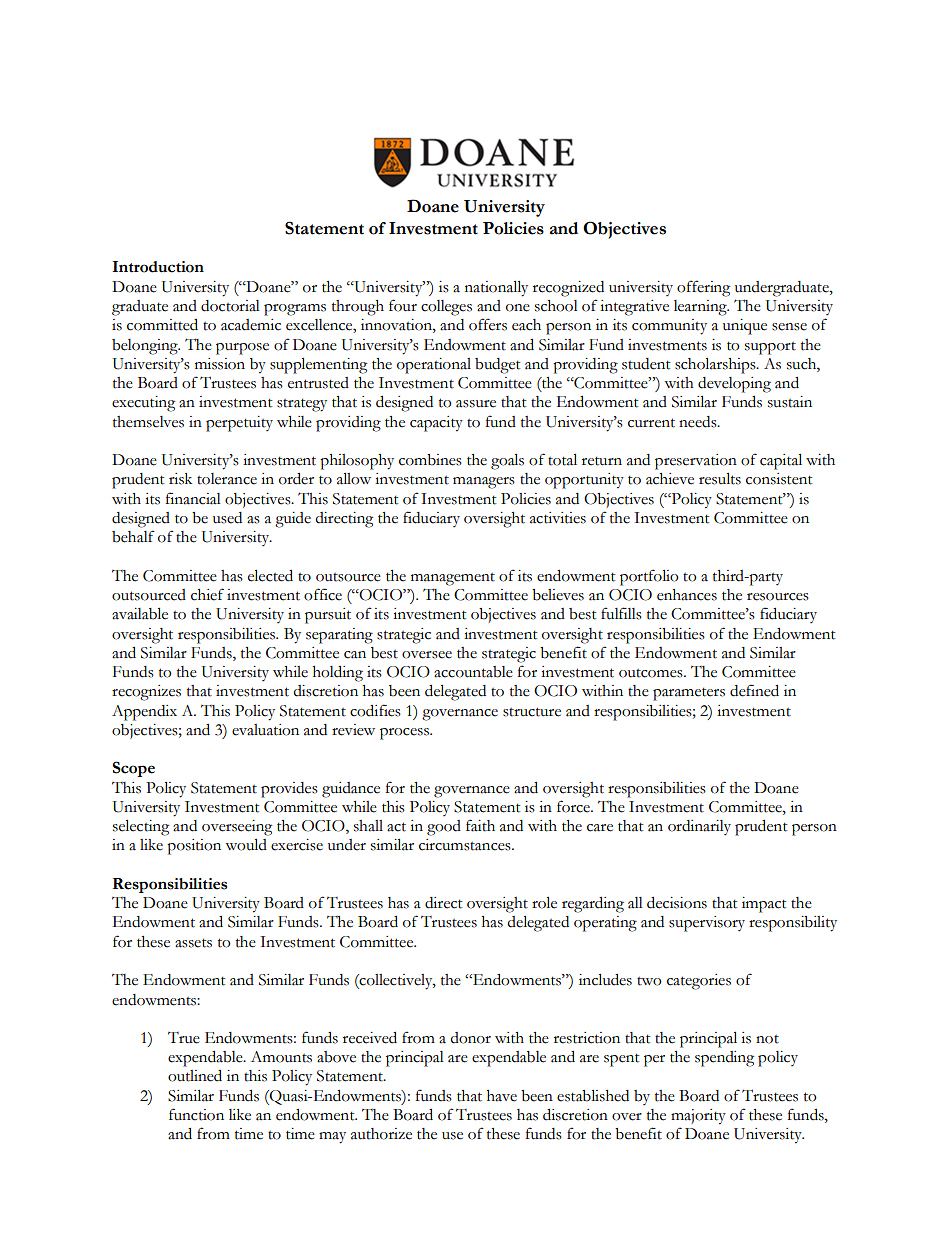  Describe the element at coordinates (446, 308) in the screenshot. I see `colleges` at that location.
